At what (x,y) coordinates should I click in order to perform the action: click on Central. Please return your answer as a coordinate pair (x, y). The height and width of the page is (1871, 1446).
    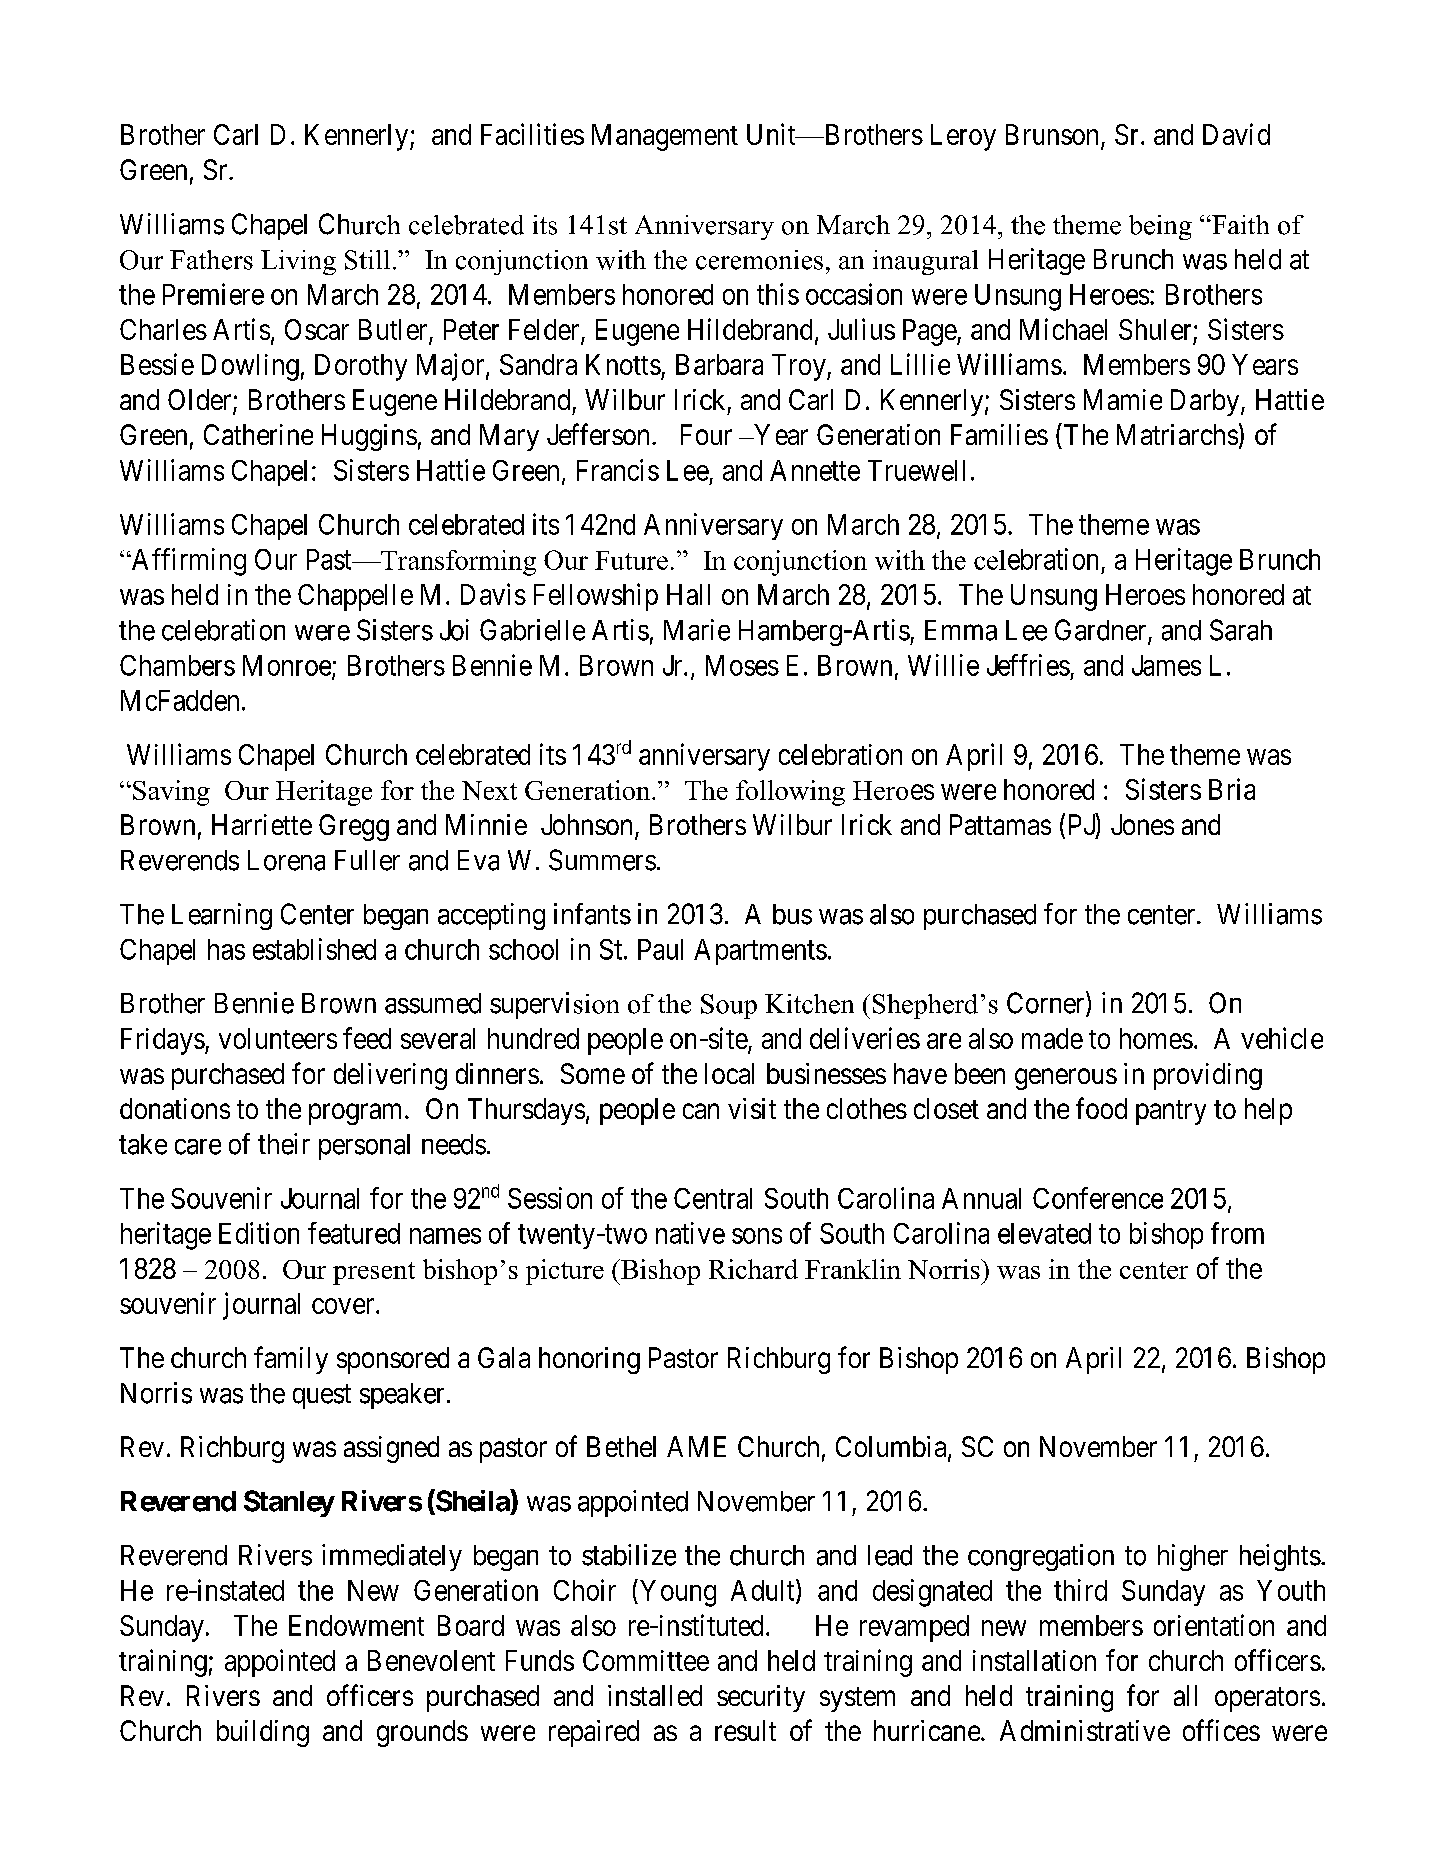
    Looking at the image, I should click on (713, 1198).
